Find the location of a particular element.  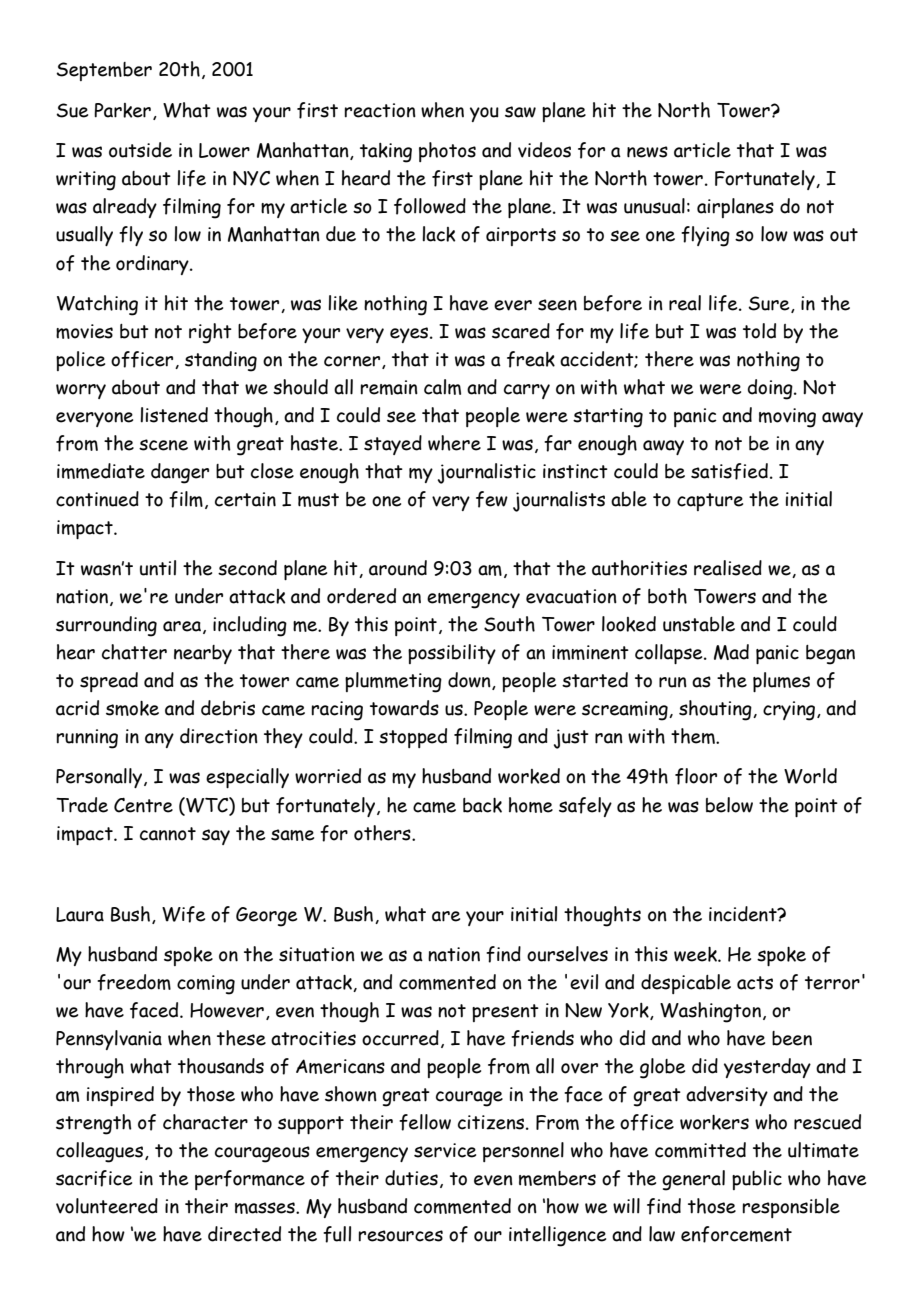

duties is located at coordinates (411, 1178).
